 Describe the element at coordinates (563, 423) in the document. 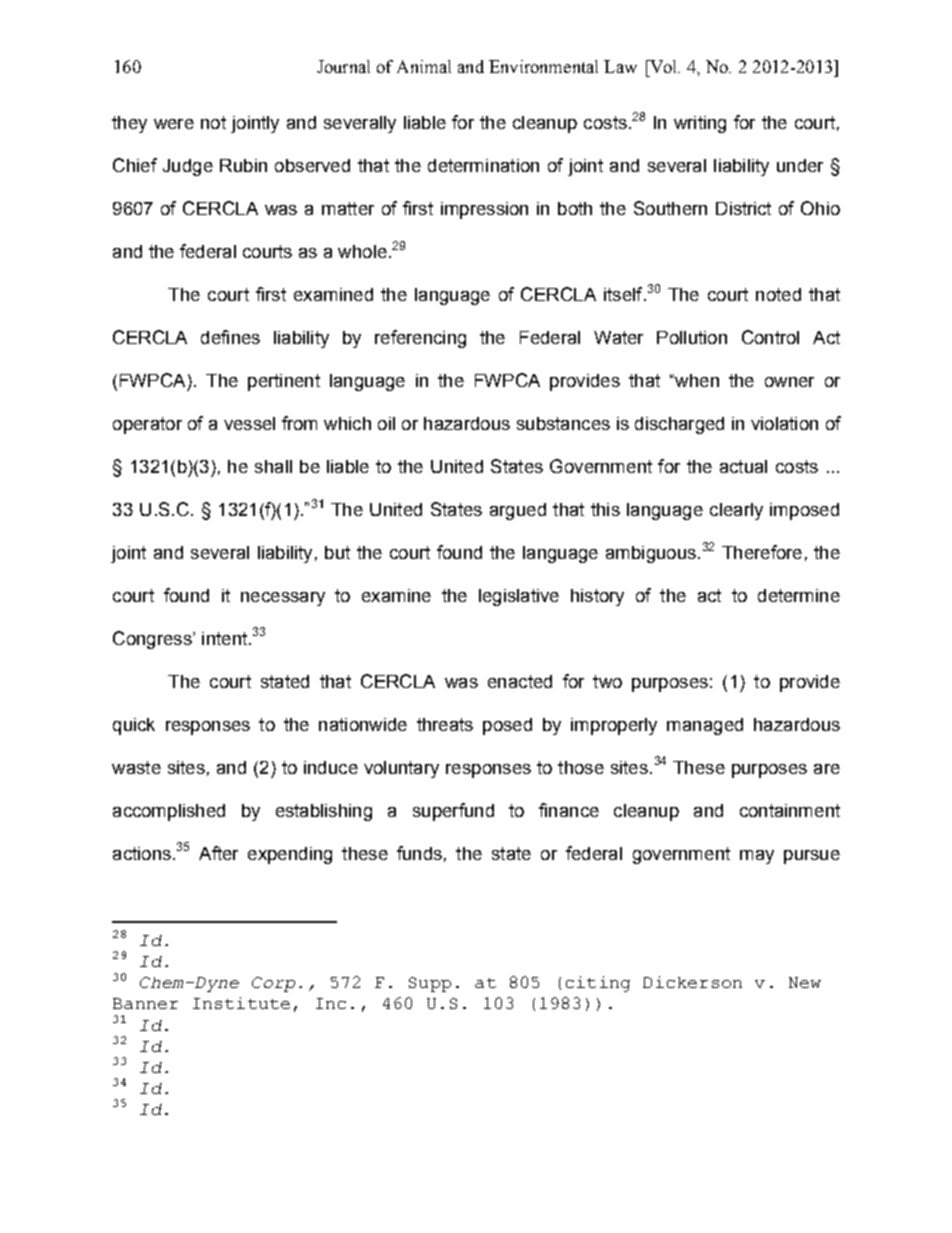

I see `substances` at that location.
